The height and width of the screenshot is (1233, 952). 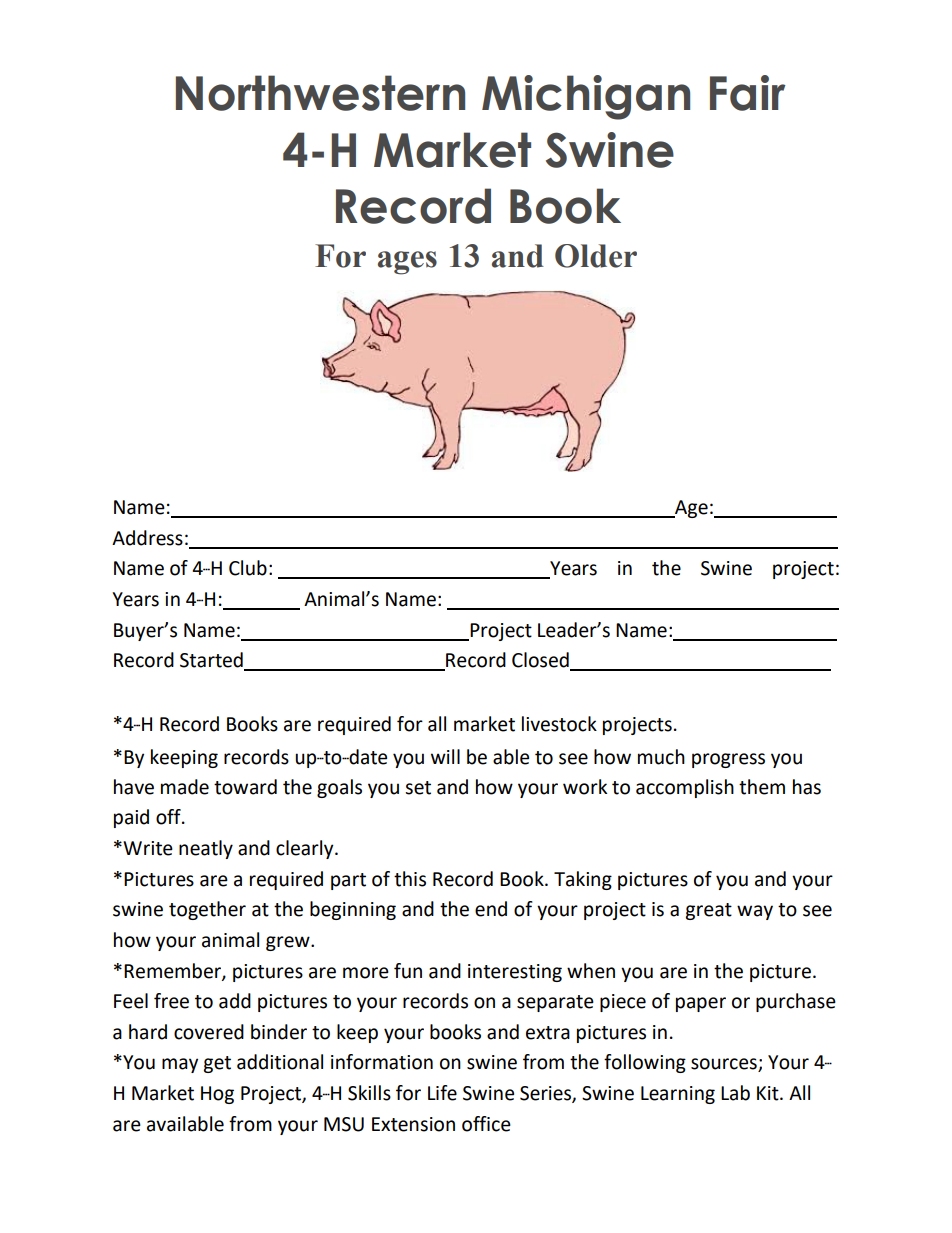 I want to click on will, so click(x=445, y=756).
